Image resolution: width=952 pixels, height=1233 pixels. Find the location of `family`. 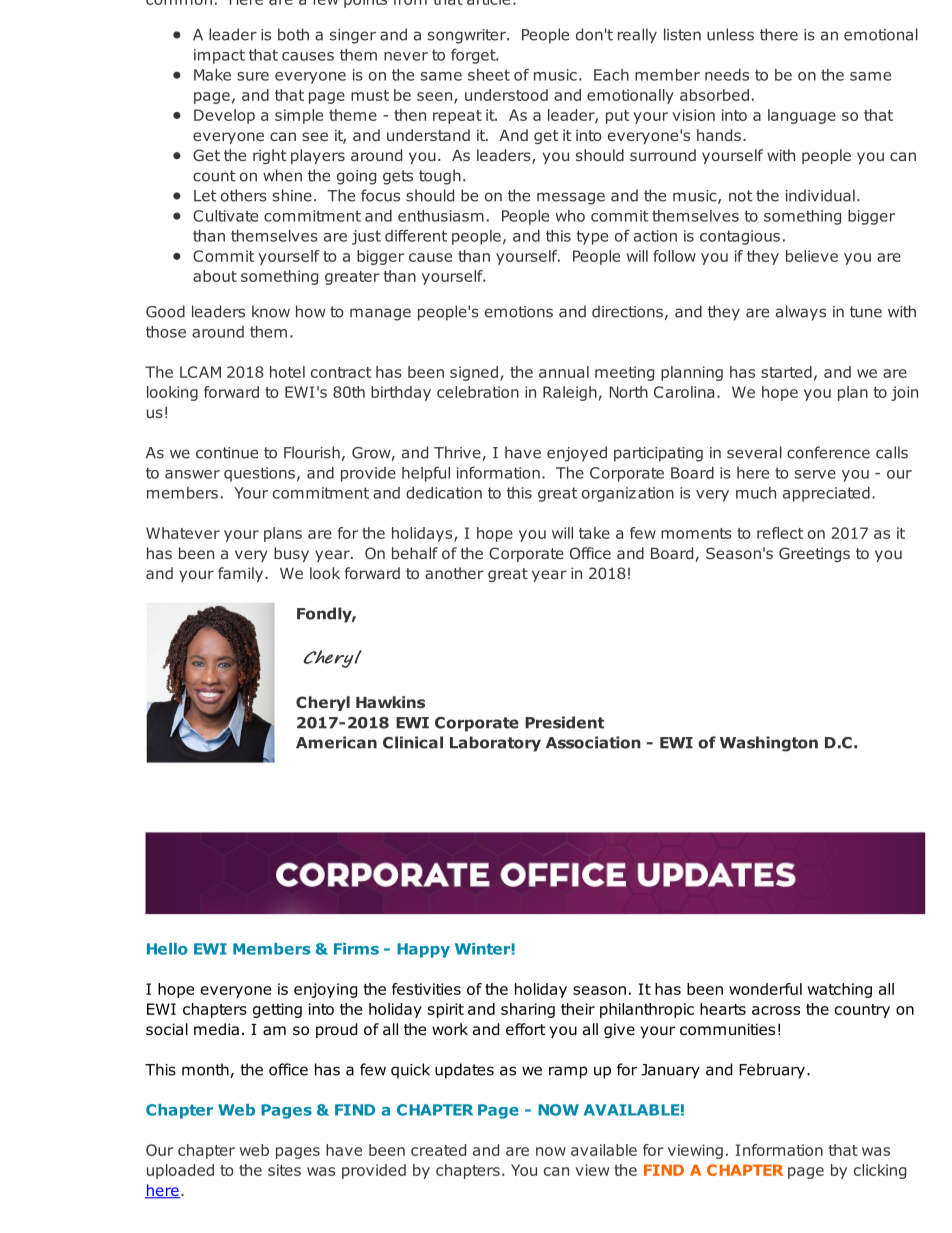

family is located at coordinates (240, 574).
